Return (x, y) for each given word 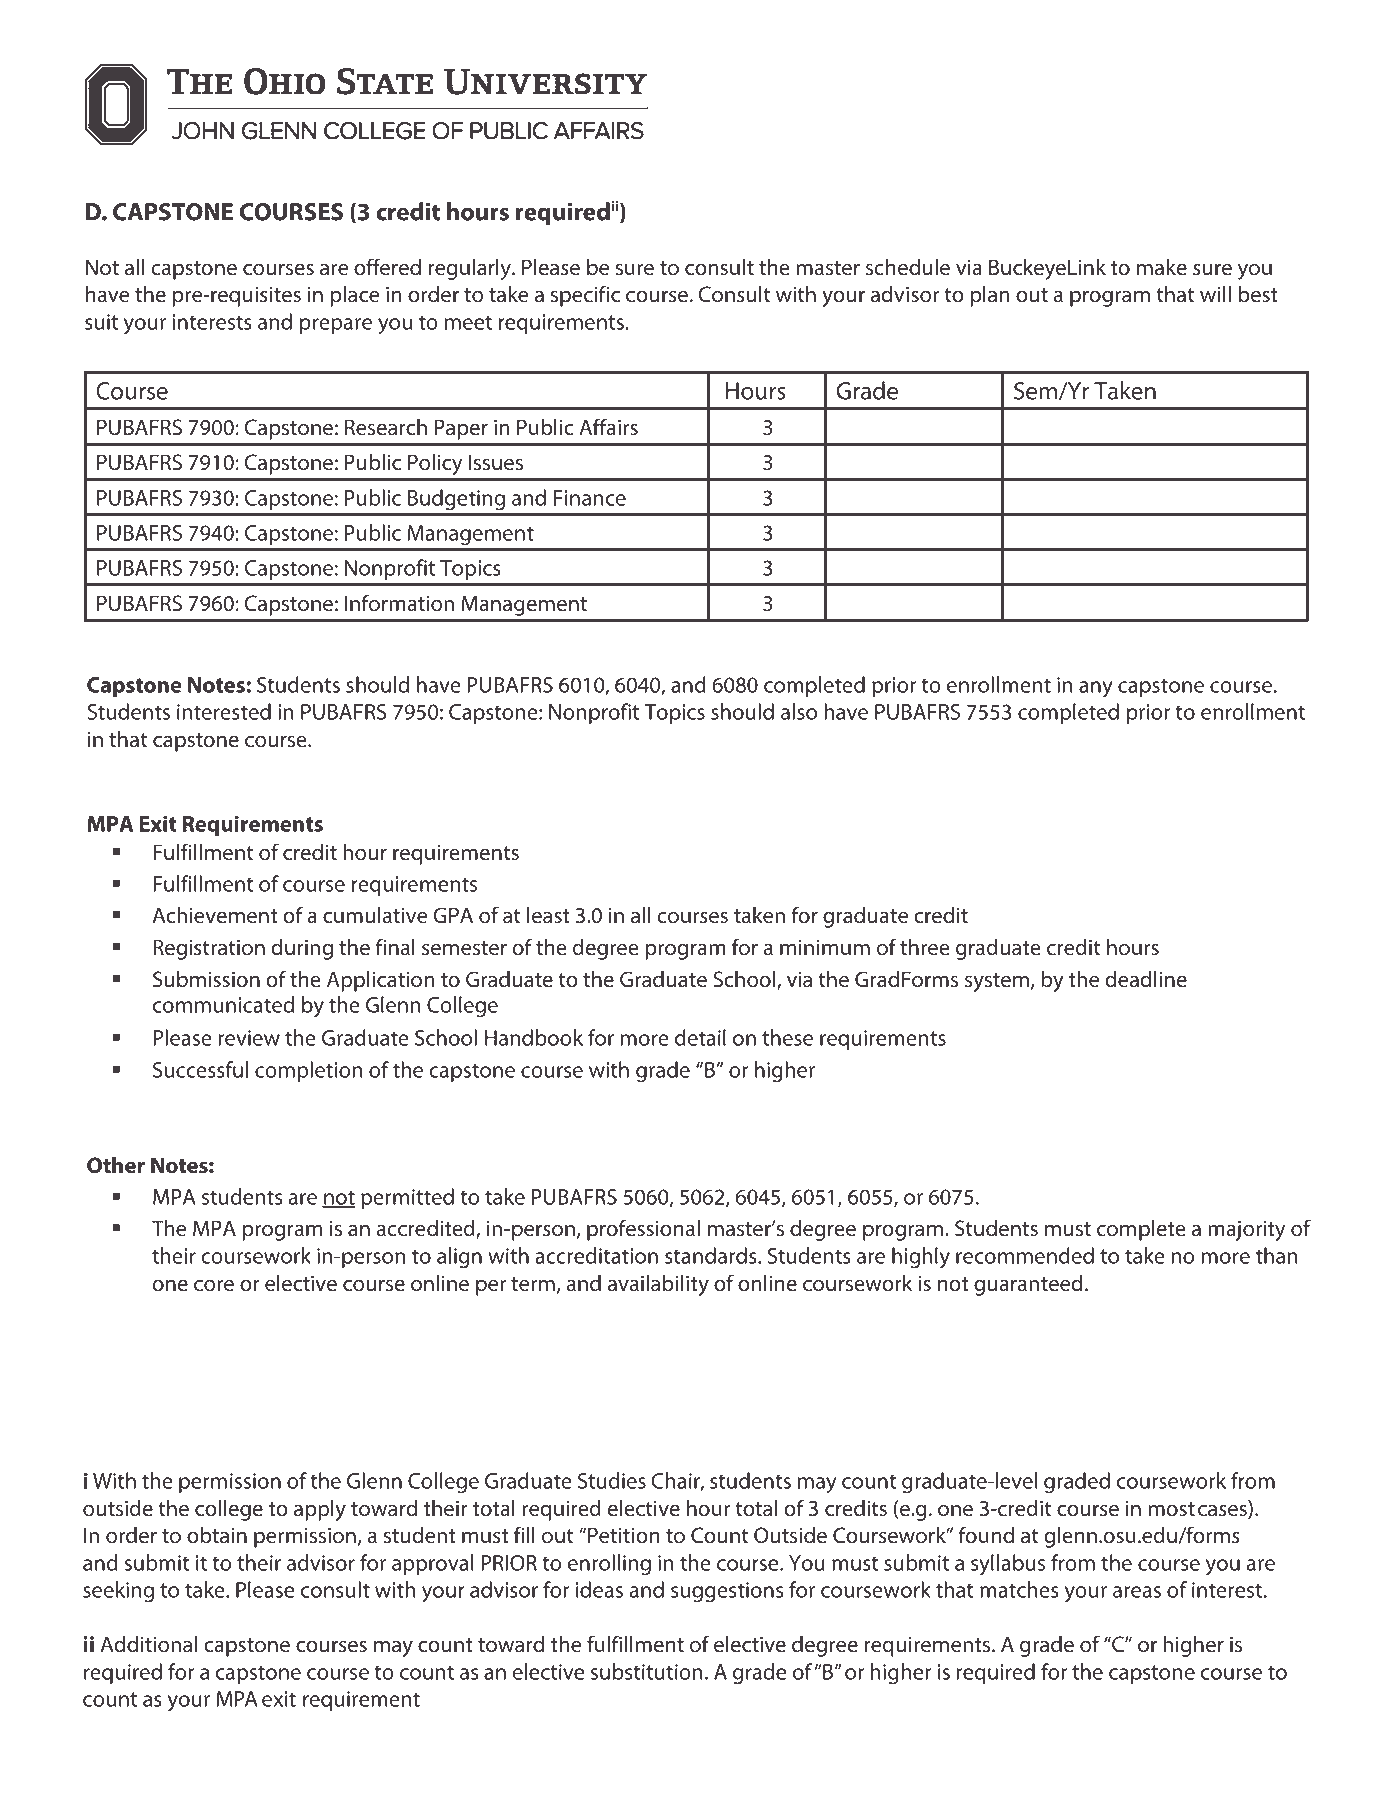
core (214, 1285)
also (799, 711)
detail (700, 1037)
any (1096, 689)
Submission (206, 979)
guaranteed (1028, 1285)
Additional (148, 1644)
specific (585, 296)
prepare (336, 326)
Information (399, 603)
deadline (1146, 979)
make (1162, 267)
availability (658, 1285)
